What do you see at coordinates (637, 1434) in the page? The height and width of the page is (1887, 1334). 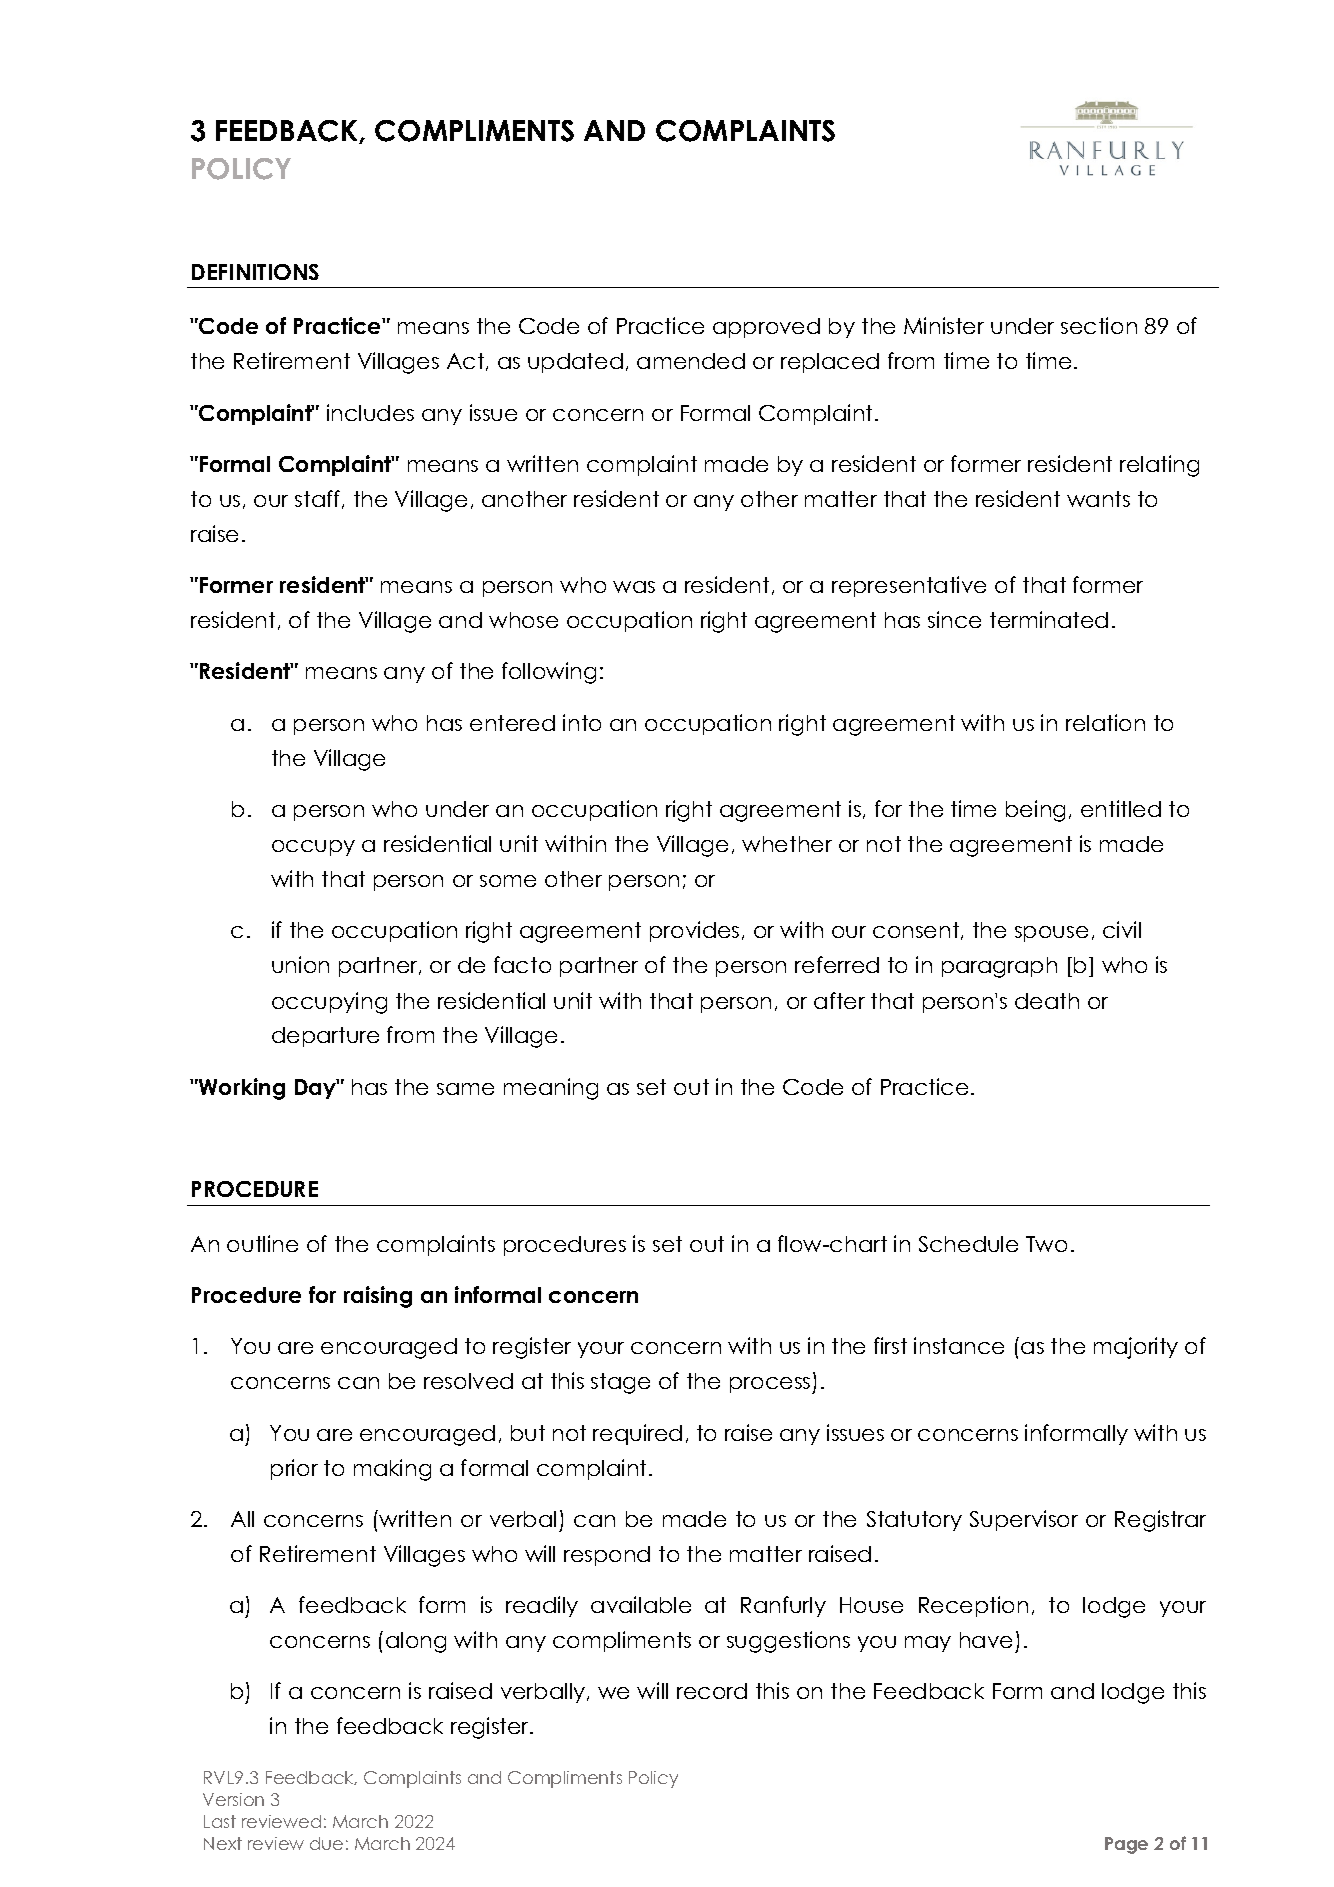 I see `required` at bounding box center [637, 1434].
